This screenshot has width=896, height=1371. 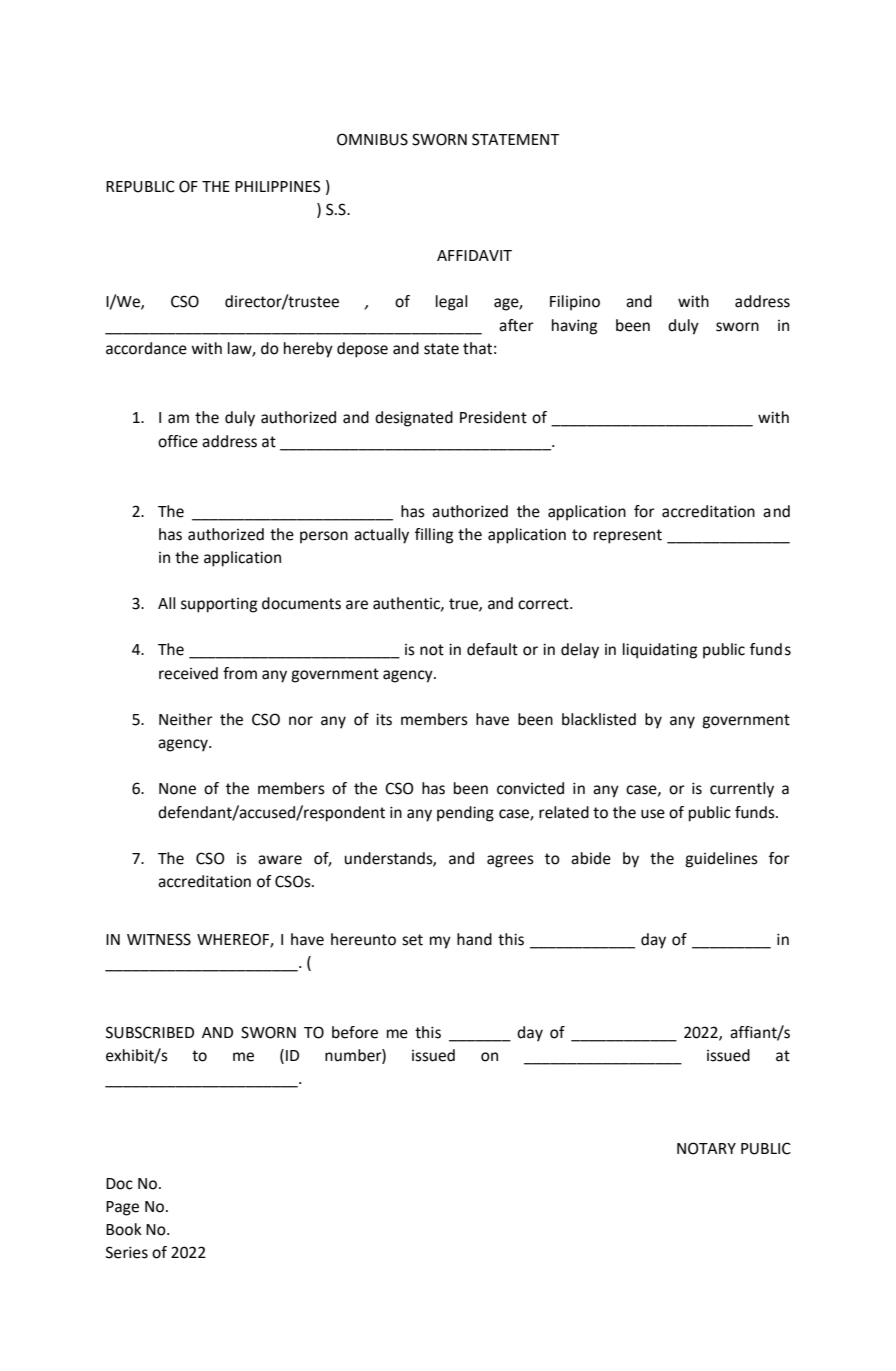 What do you see at coordinates (575, 303) in the screenshot?
I see `Filipino` at bounding box center [575, 303].
